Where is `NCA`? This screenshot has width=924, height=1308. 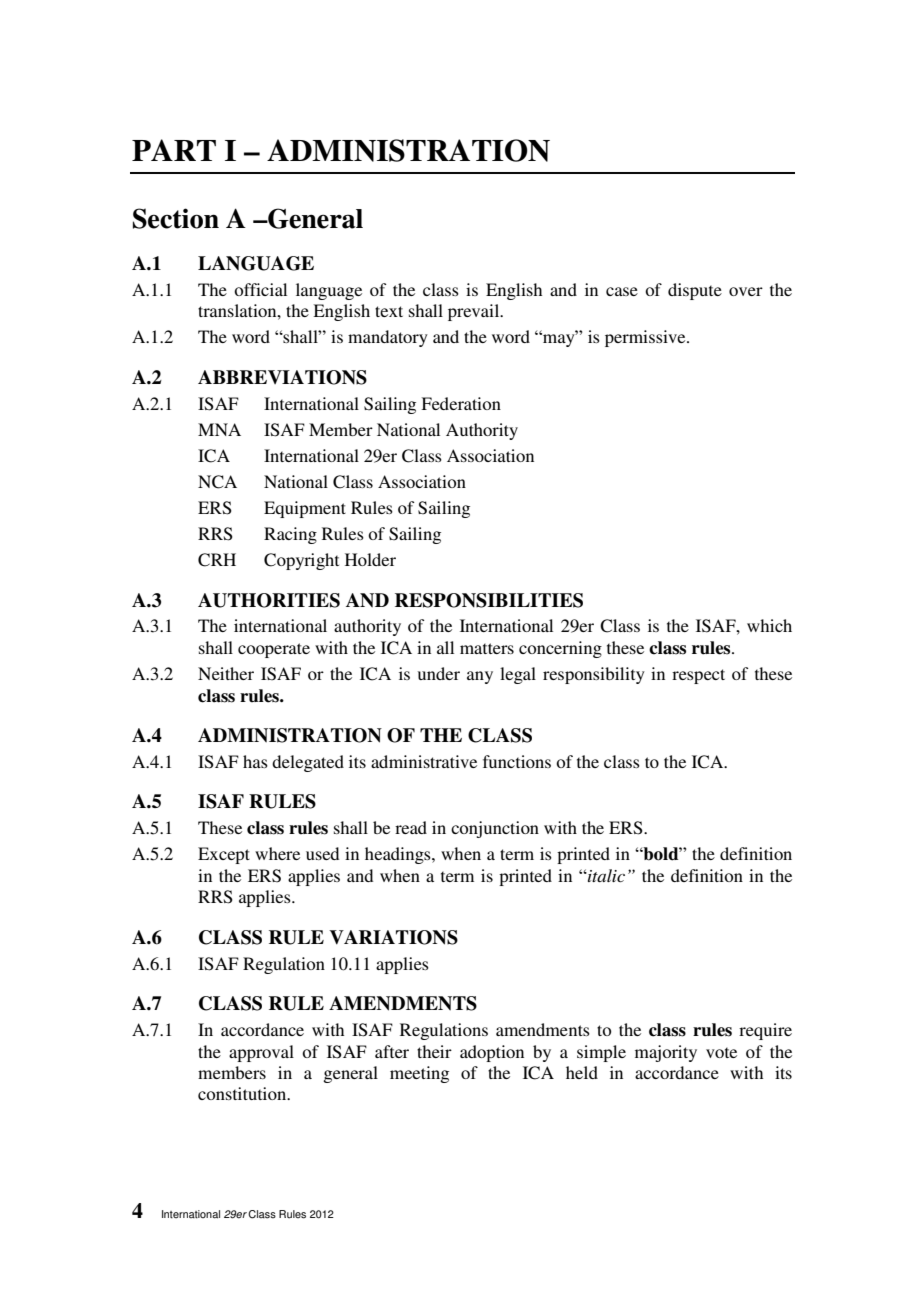 NCA is located at coordinates (217, 482).
